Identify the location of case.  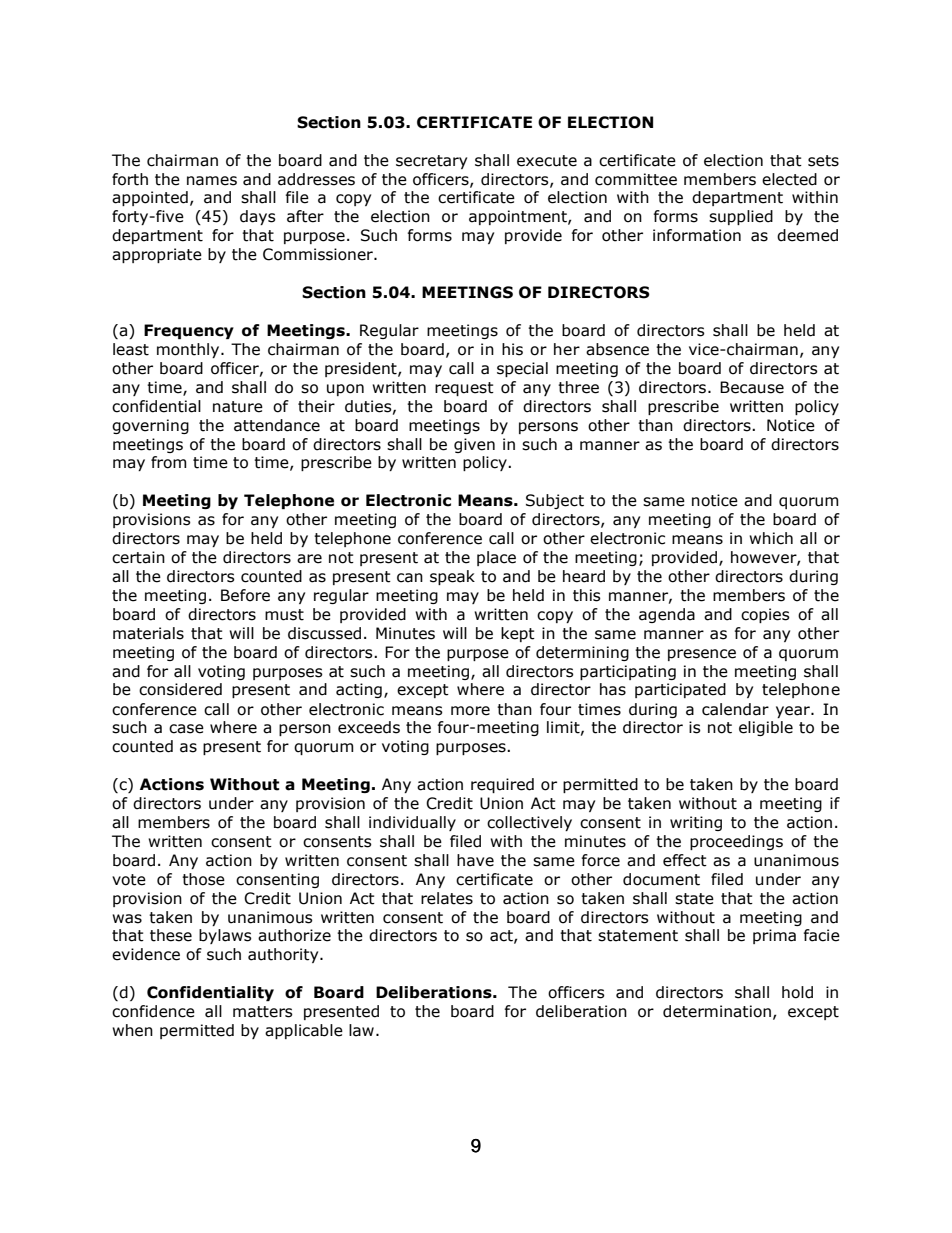
(186, 729).
